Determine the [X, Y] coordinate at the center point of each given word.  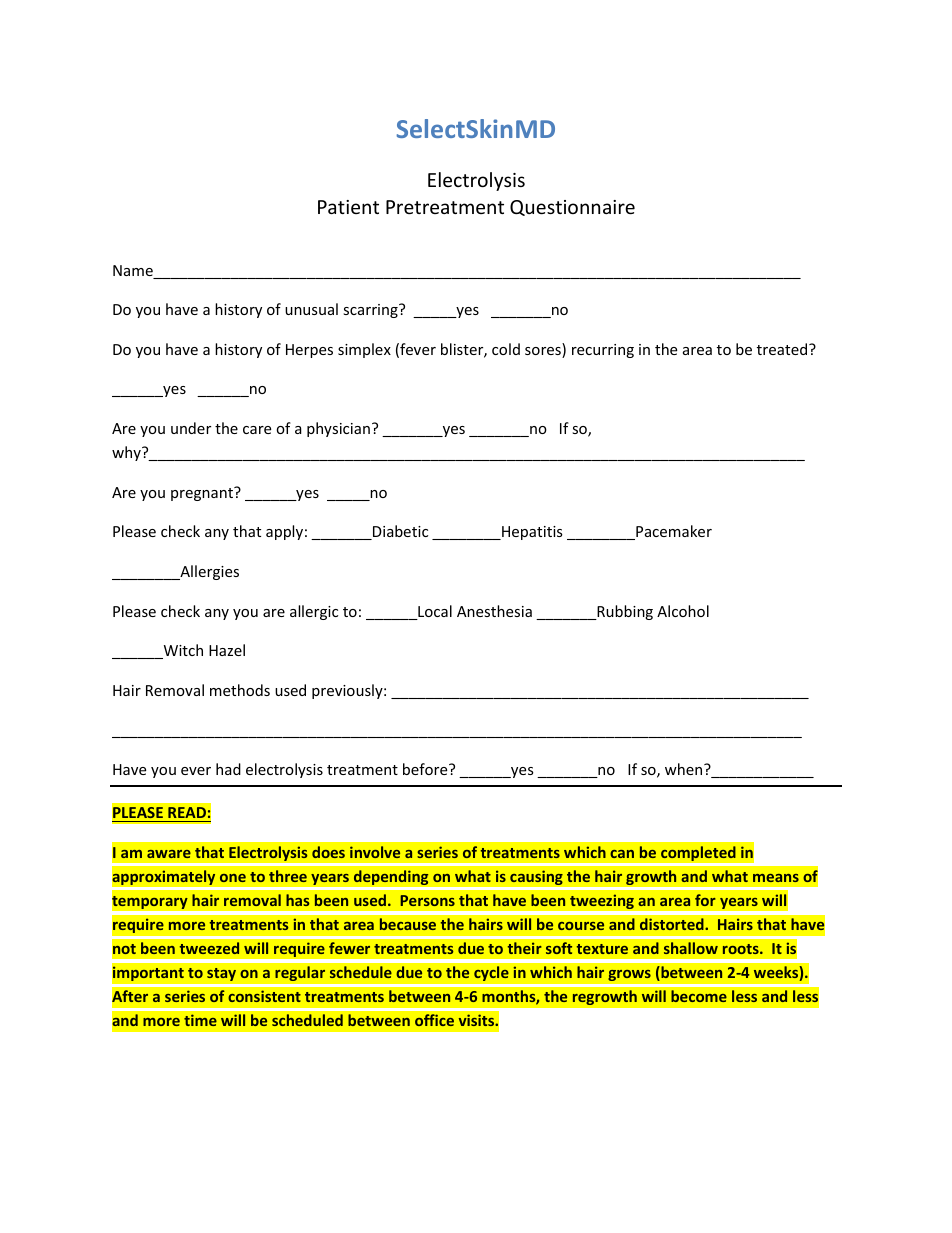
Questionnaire [572, 208]
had [228, 769]
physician [338, 429]
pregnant [203, 494]
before [426, 769]
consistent [264, 996]
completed [698, 853]
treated [783, 349]
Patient [348, 207]
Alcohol [683, 611]
